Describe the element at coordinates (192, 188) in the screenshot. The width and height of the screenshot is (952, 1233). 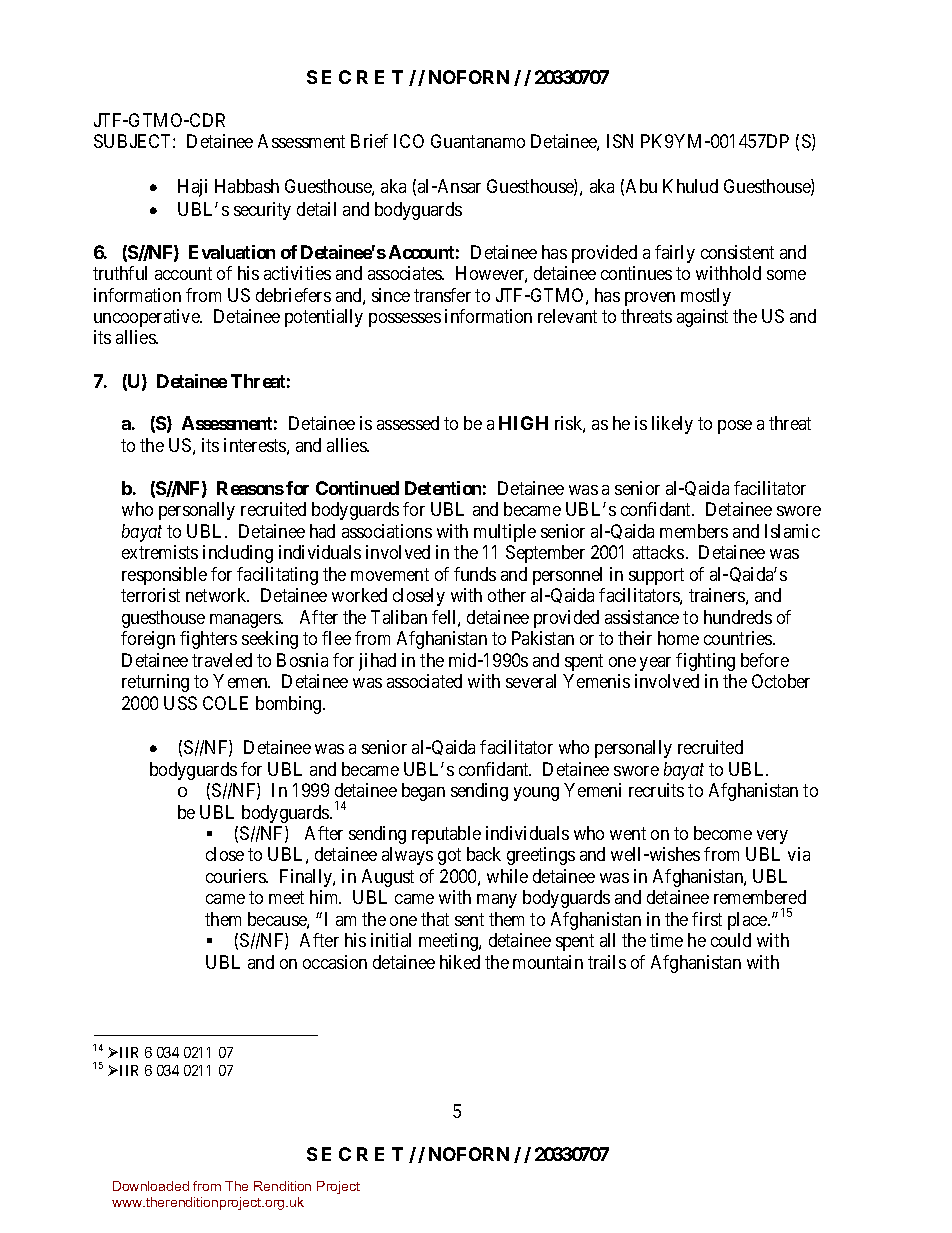
I see `Haji` at that location.
